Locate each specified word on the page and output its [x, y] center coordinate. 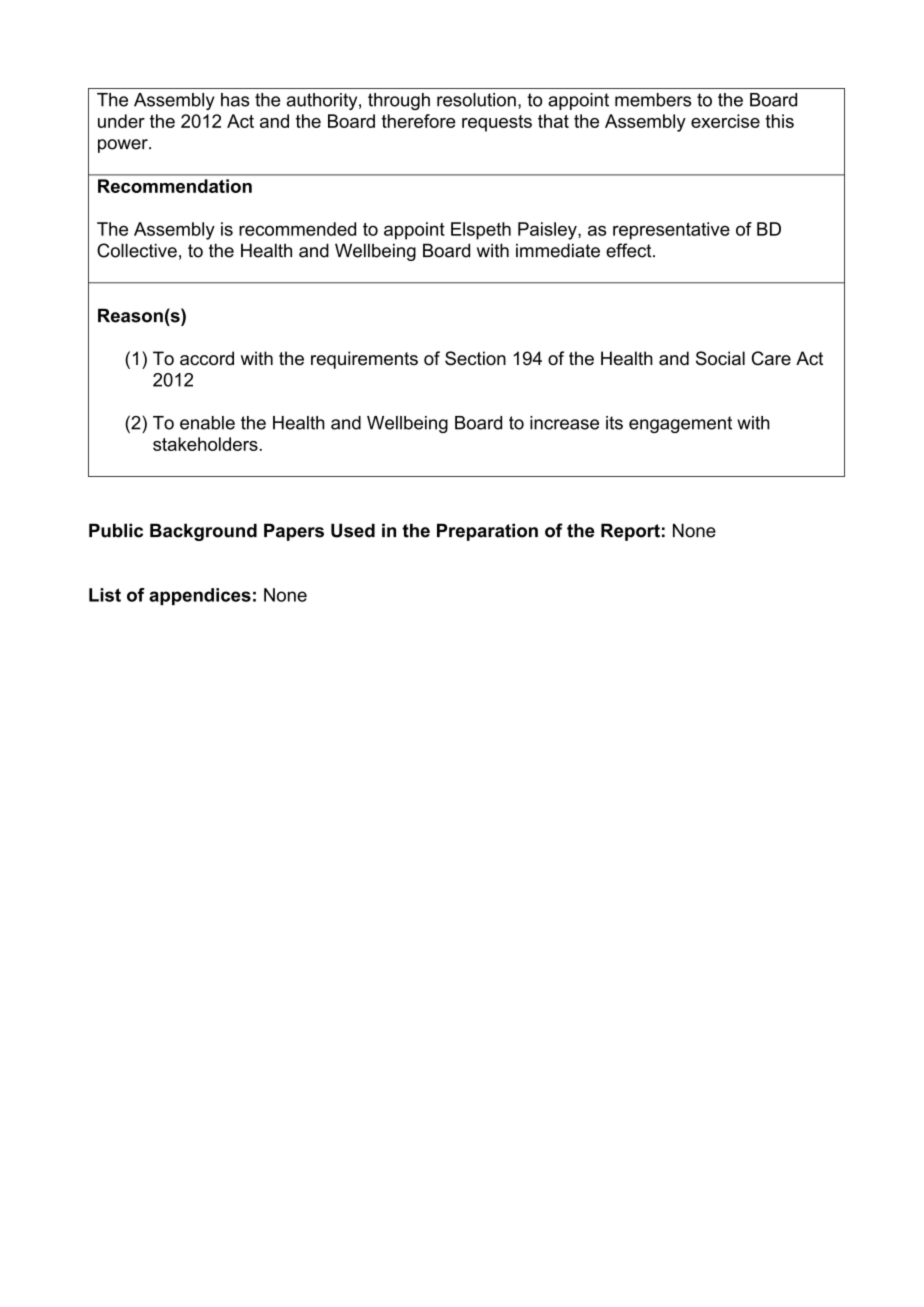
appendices [200, 596]
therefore [418, 121]
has [235, 100]
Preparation [487, 532]
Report [630, 532]
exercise [725, 121]
